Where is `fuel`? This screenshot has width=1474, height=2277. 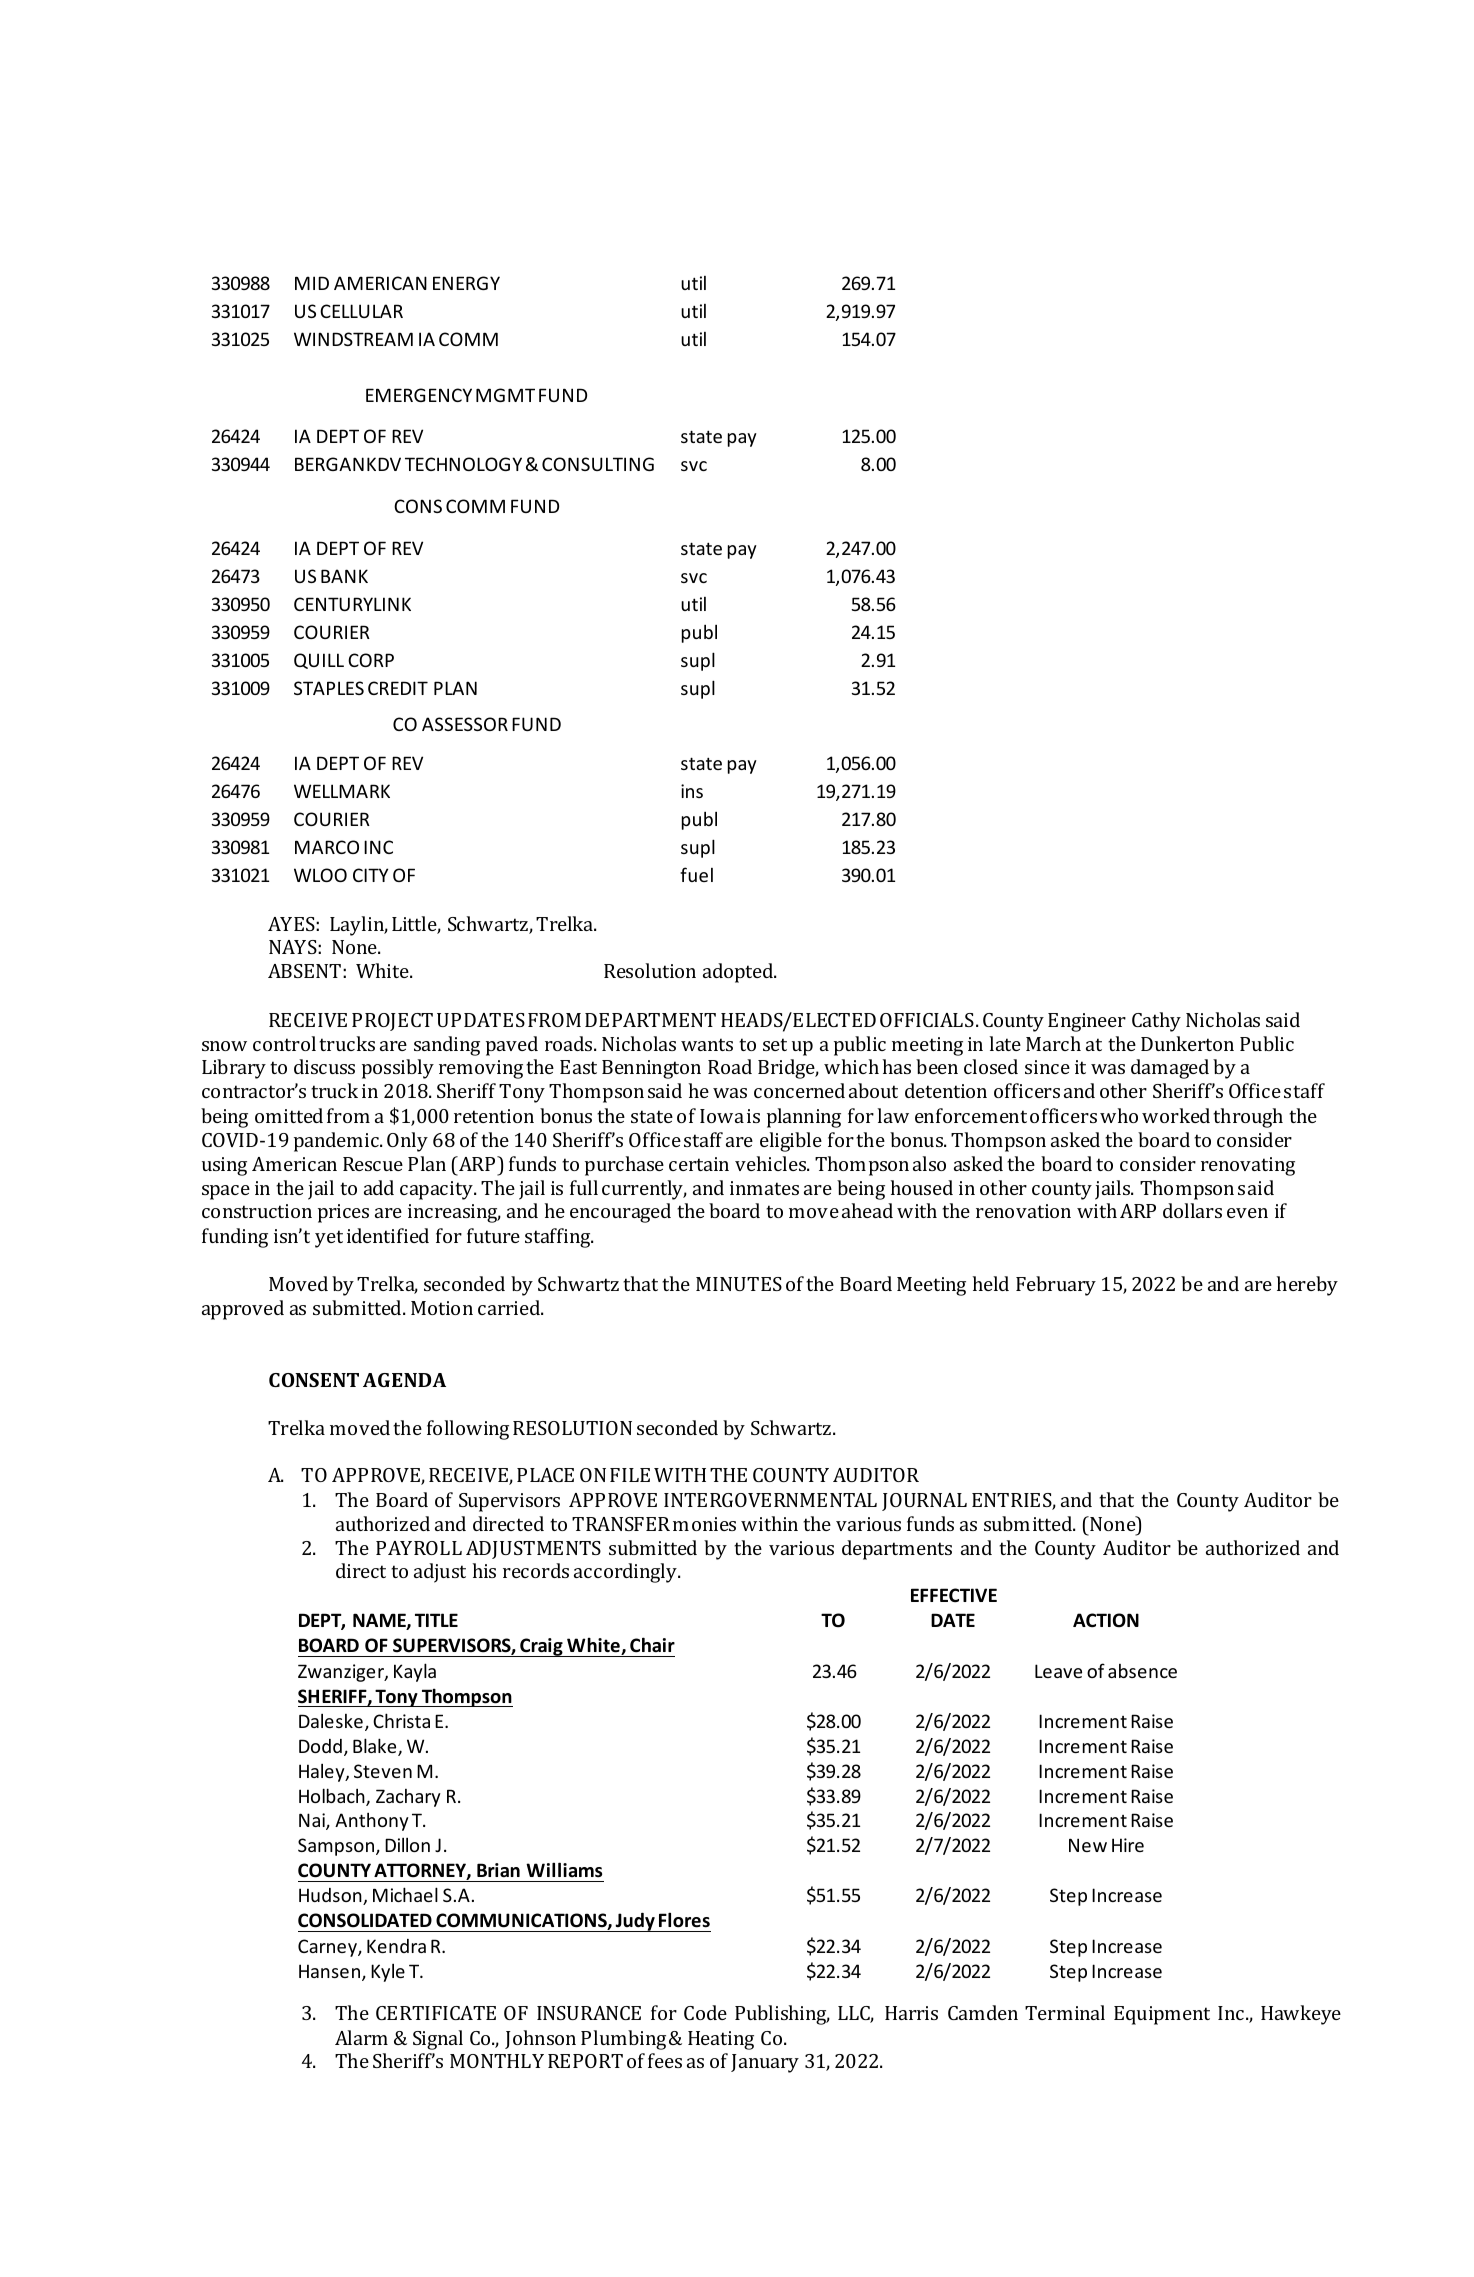
fuel is located at coordinates (696, 874).
